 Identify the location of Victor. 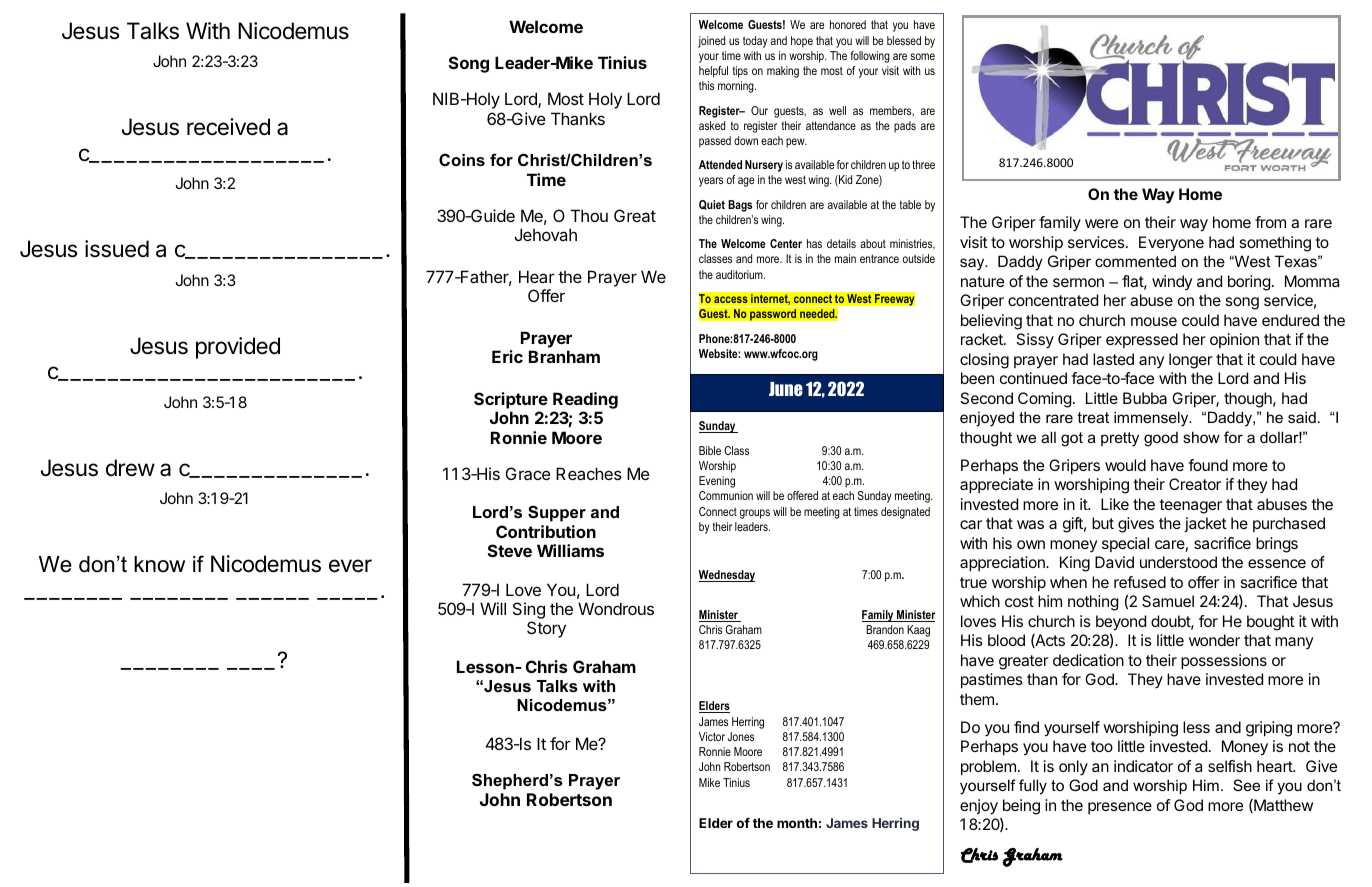
(712, 736).
